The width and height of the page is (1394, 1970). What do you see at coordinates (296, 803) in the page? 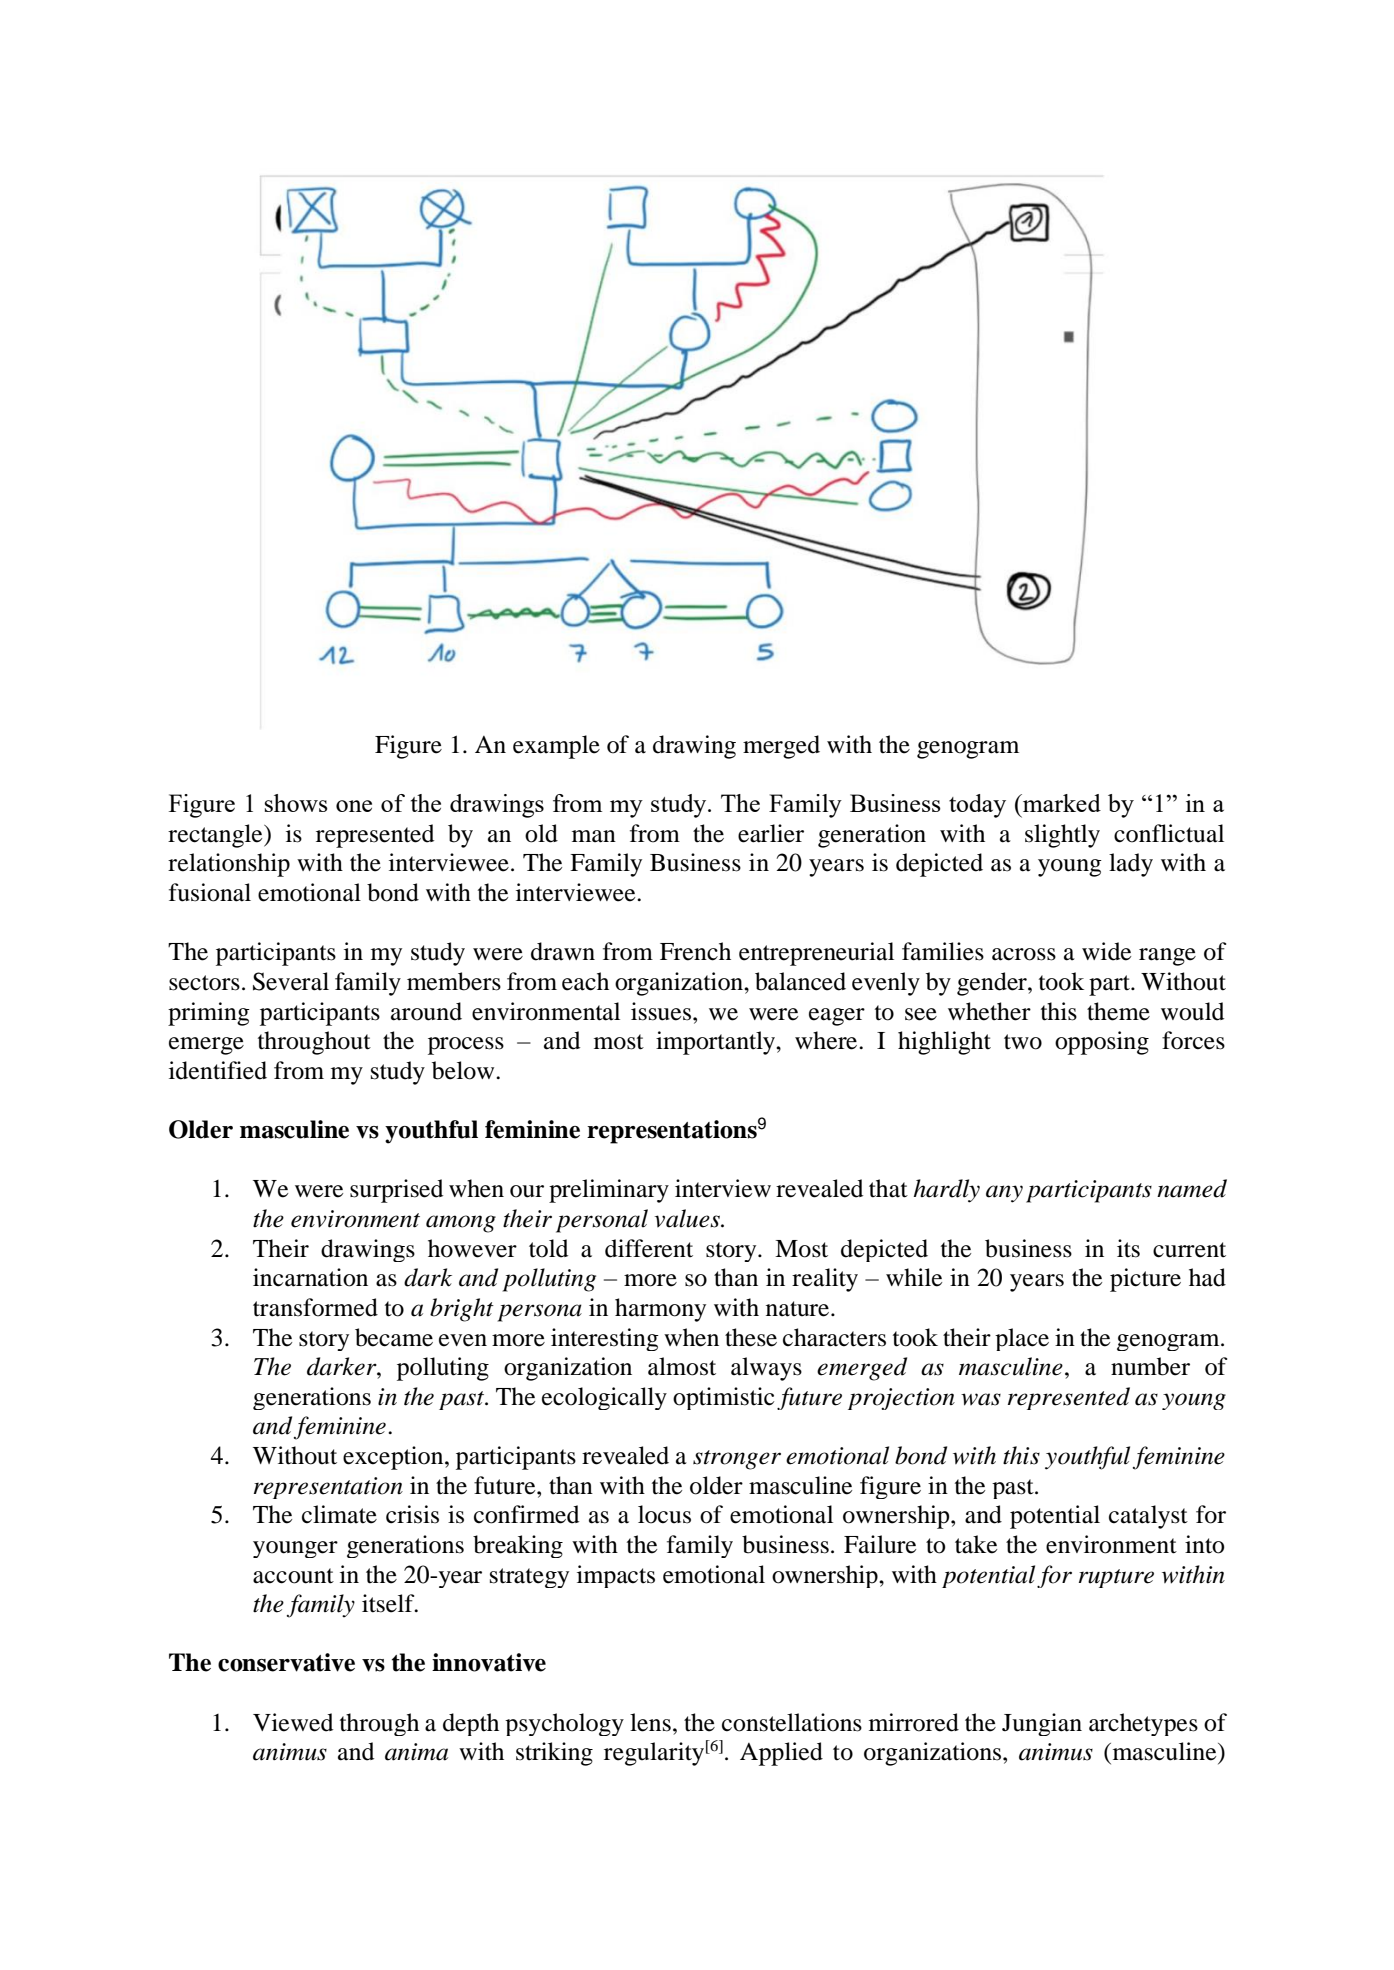
I see `shows` at bounding box center [296, 803].
